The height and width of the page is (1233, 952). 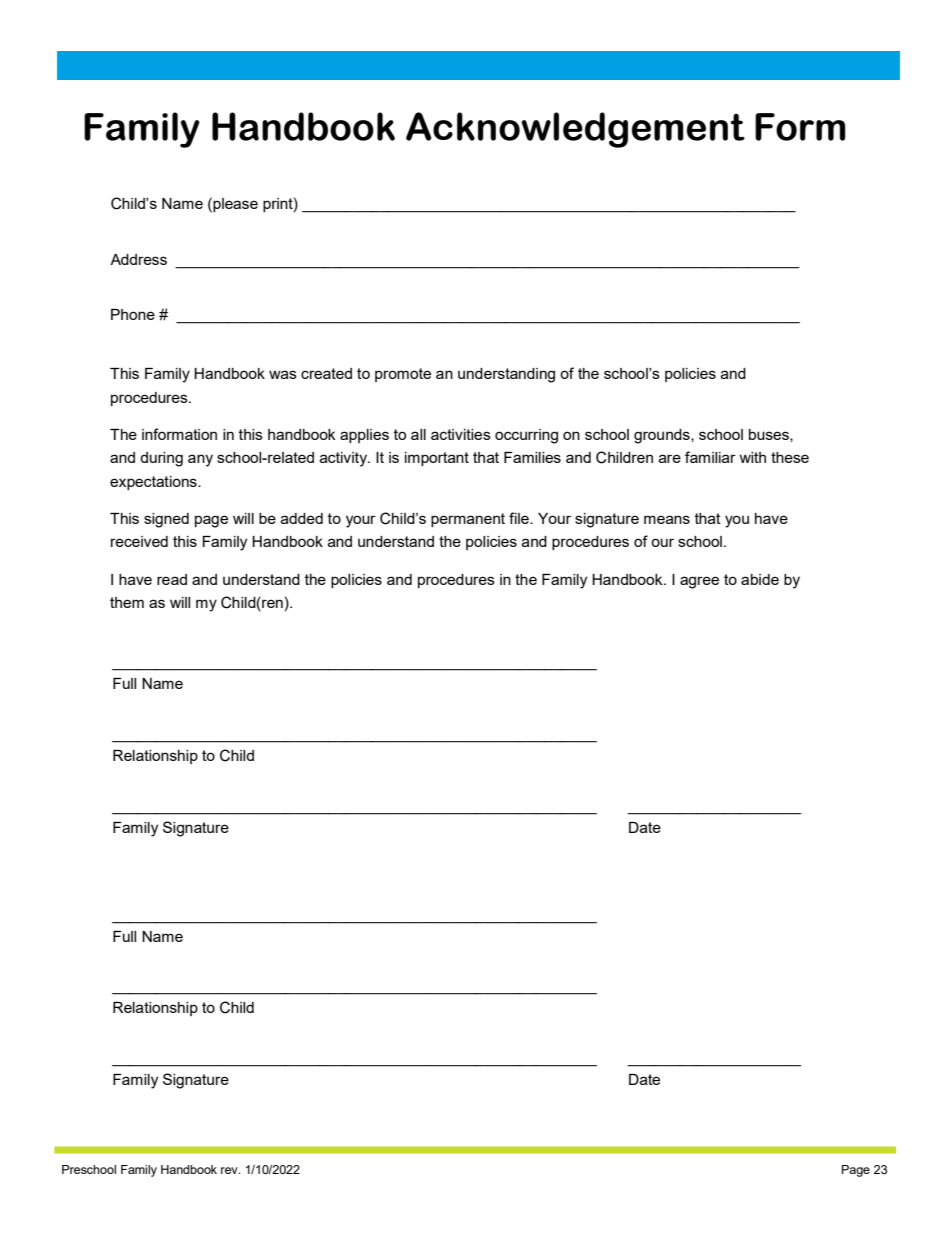 What do you see at coordinates (172, 579) in the page?
I see `read` at bounding box center [172, 579].
